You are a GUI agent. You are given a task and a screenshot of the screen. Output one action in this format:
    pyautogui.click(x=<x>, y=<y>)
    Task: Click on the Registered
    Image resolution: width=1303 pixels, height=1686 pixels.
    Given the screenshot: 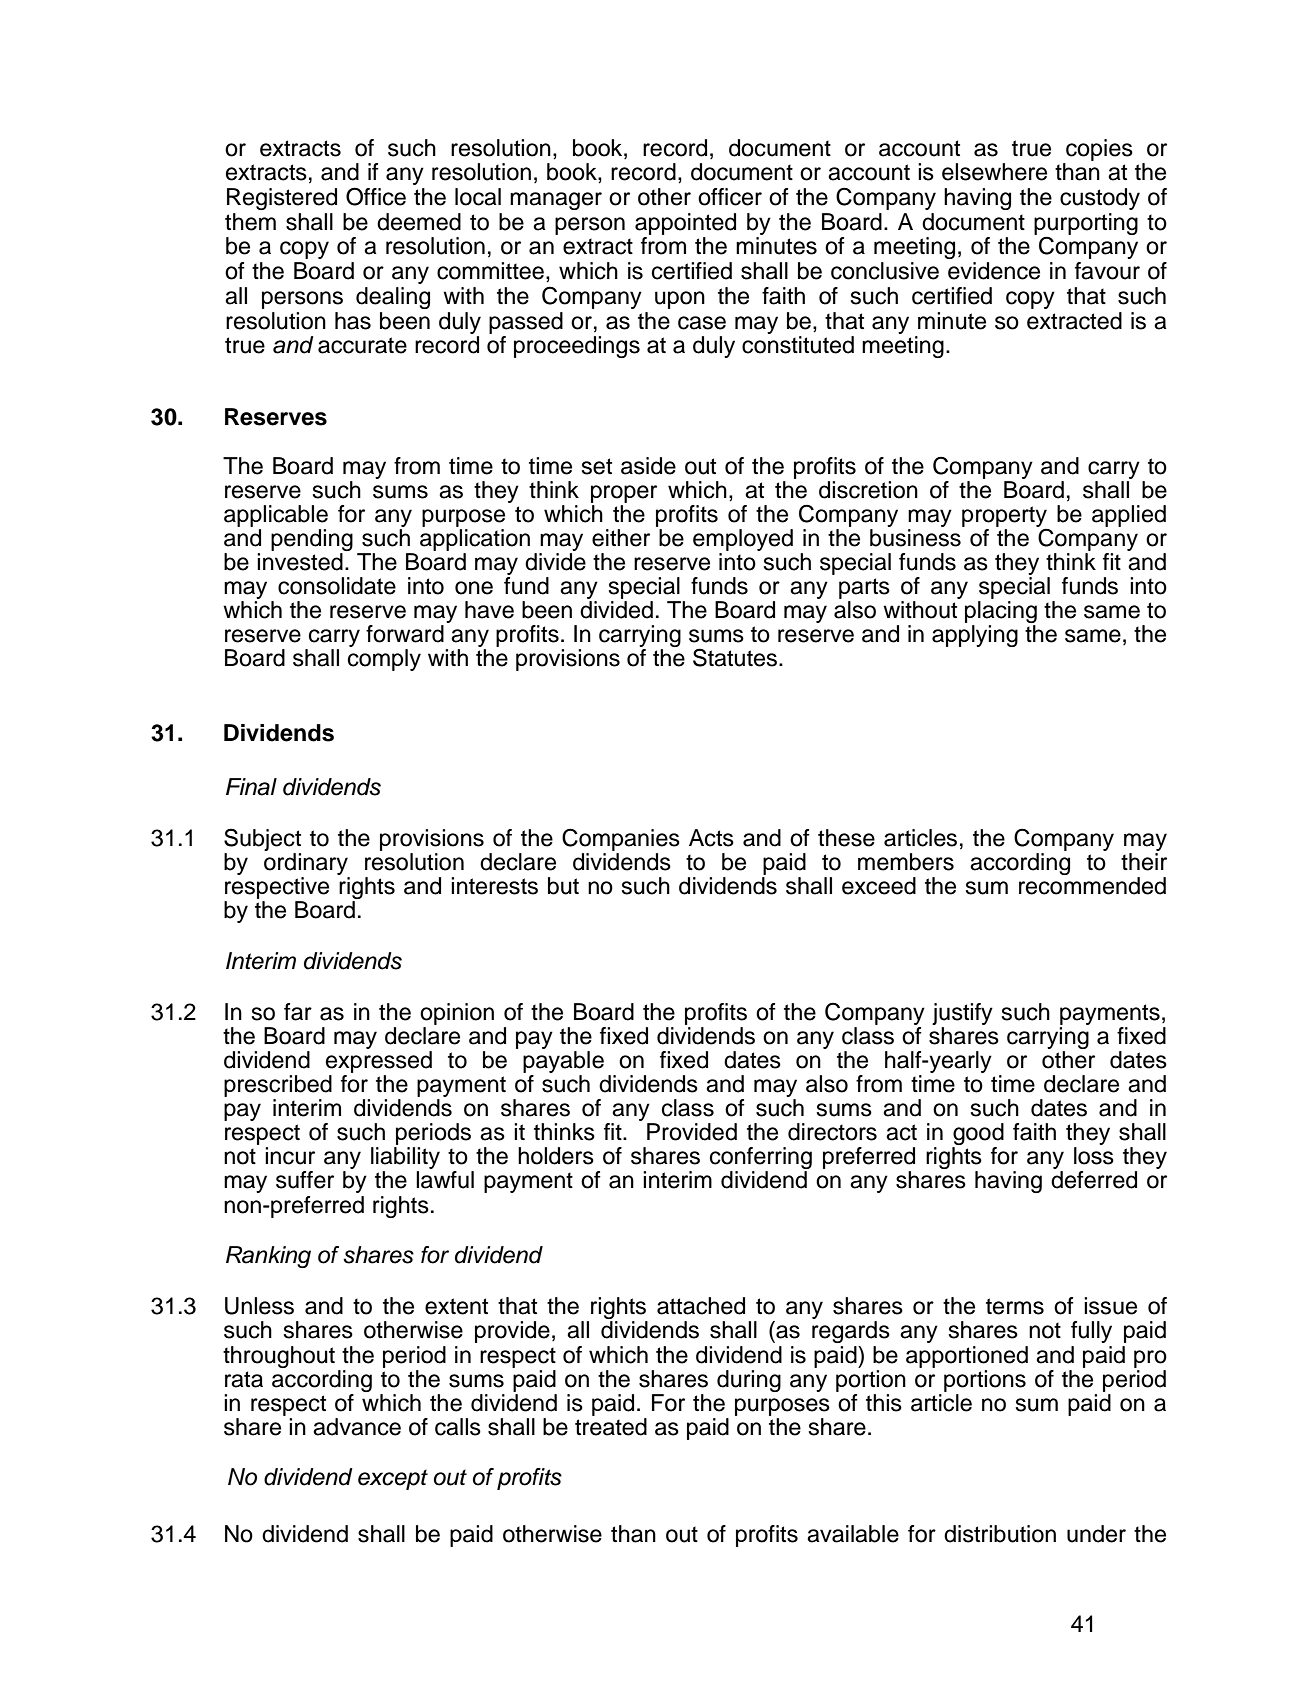 What is the action you would take?
    pyautogui.click(x=282, y=199)
